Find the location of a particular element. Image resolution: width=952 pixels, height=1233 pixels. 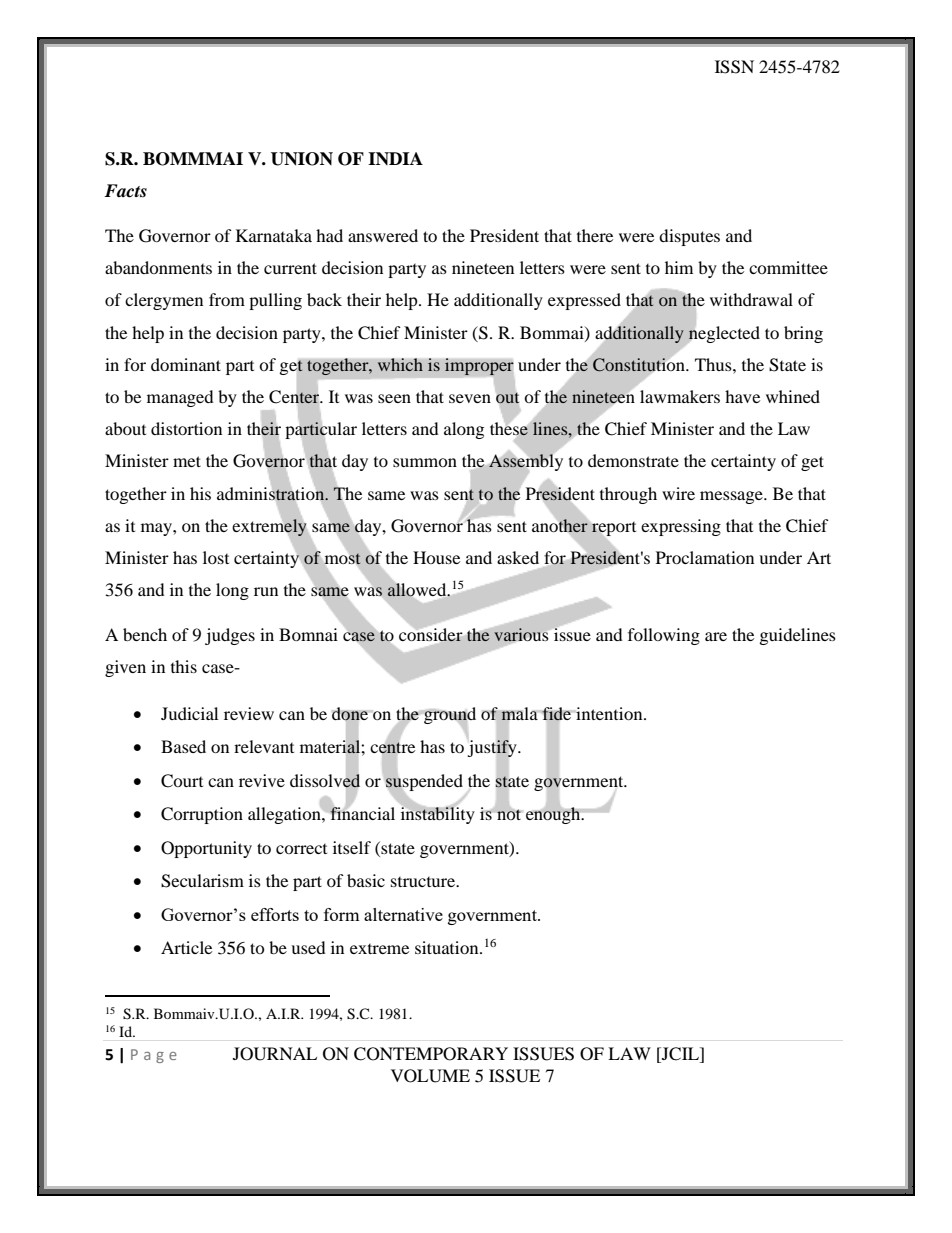

dominant is located at coordinates (186, 364).
